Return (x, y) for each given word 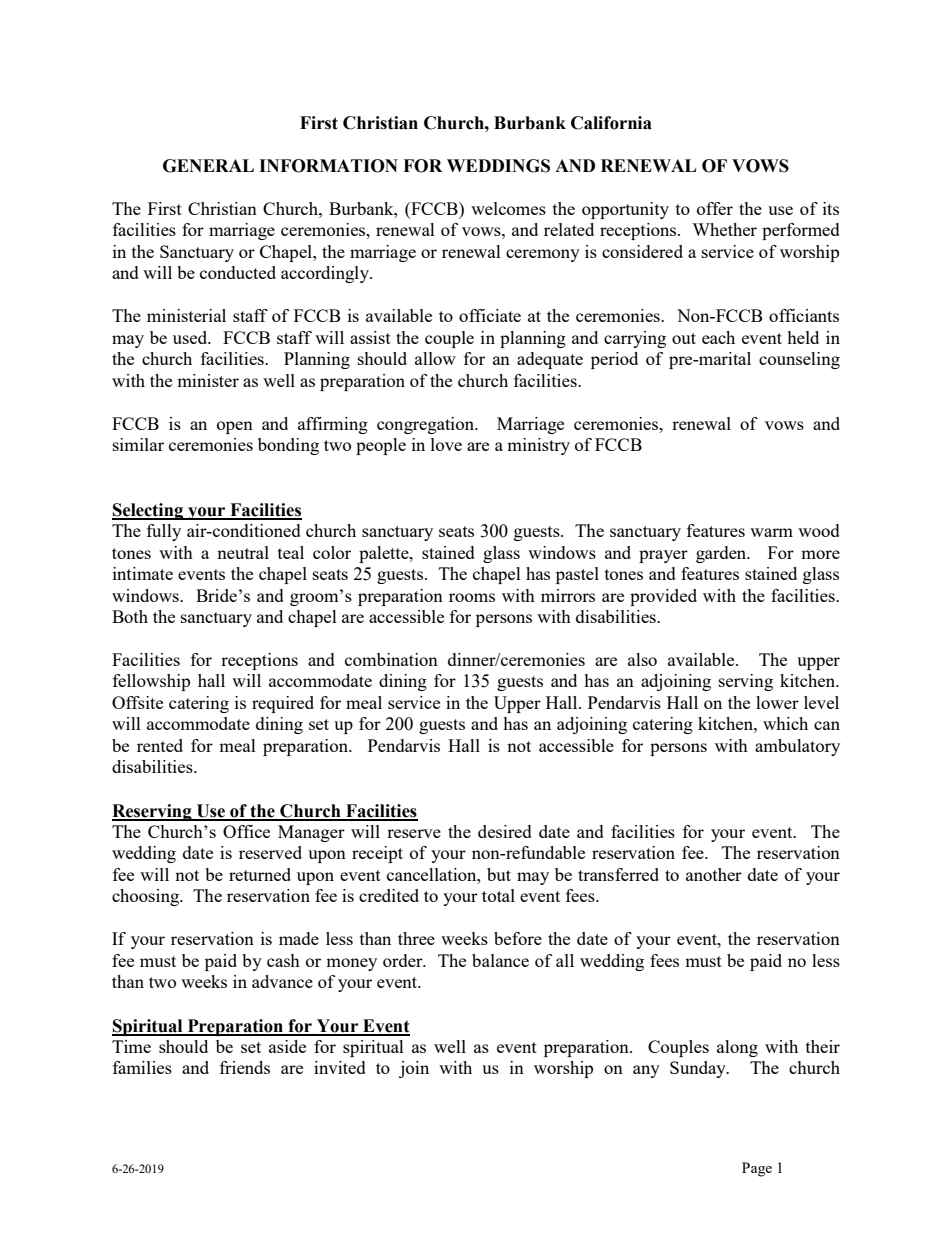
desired (505, 831)
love (446, 444)
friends (245, 1067)
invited (340, 1067)
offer (715, 208)
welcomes (508, 208)
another (714, 874)
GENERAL (208, 166)
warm (771, 532)
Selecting (149, 511)
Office (246, 831)
